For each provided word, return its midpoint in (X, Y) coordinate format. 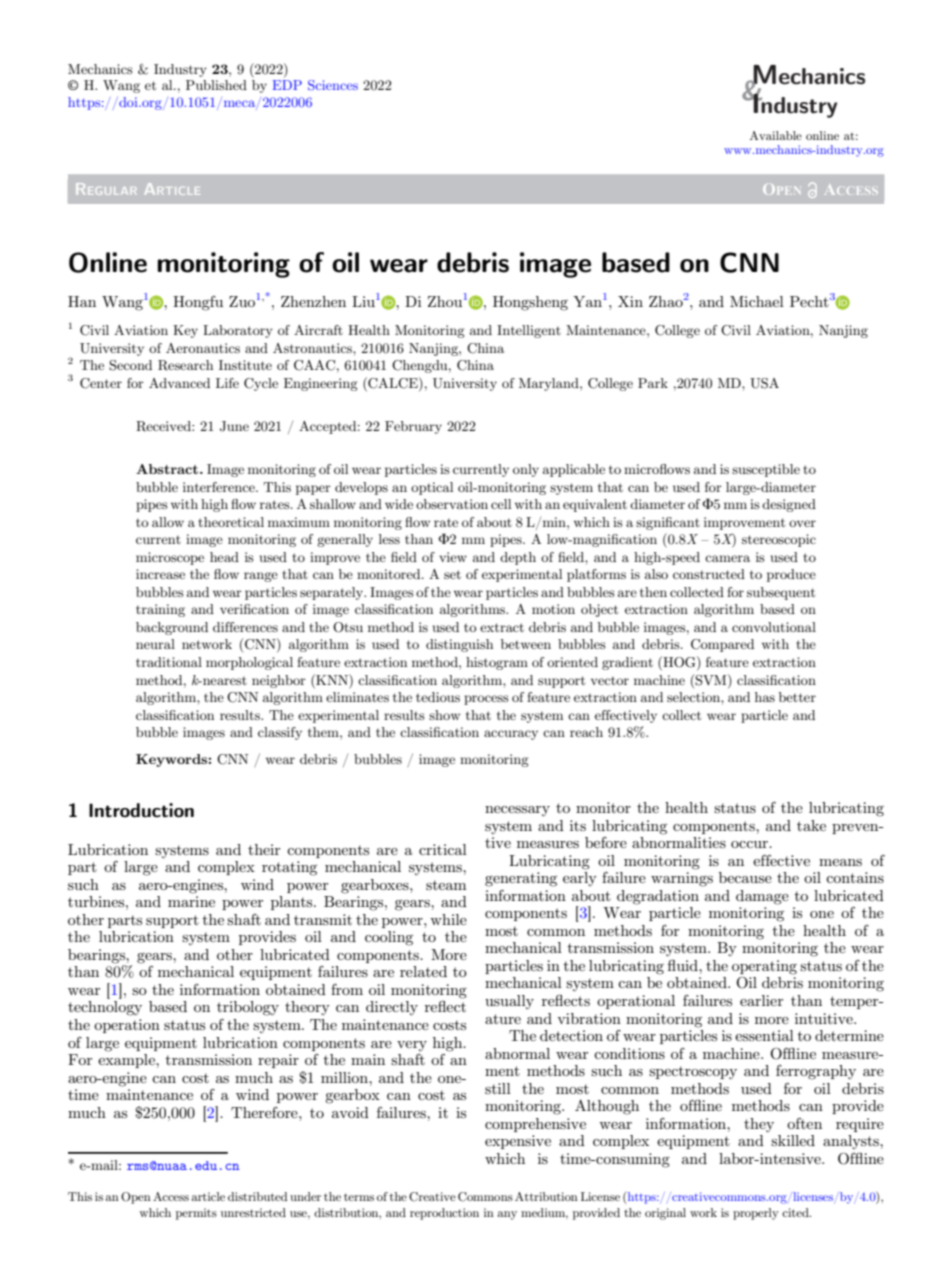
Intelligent (529, 331)
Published (216, 85)
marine (191, 901)
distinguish (459, 645)
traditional (169, 662)
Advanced (179, 383)
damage (762, 897)
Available (776, 135)
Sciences (333, 85)
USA (764, 383)
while (448, 919)
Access (171, 1196)
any (507, 1215)
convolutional (774, 627)
